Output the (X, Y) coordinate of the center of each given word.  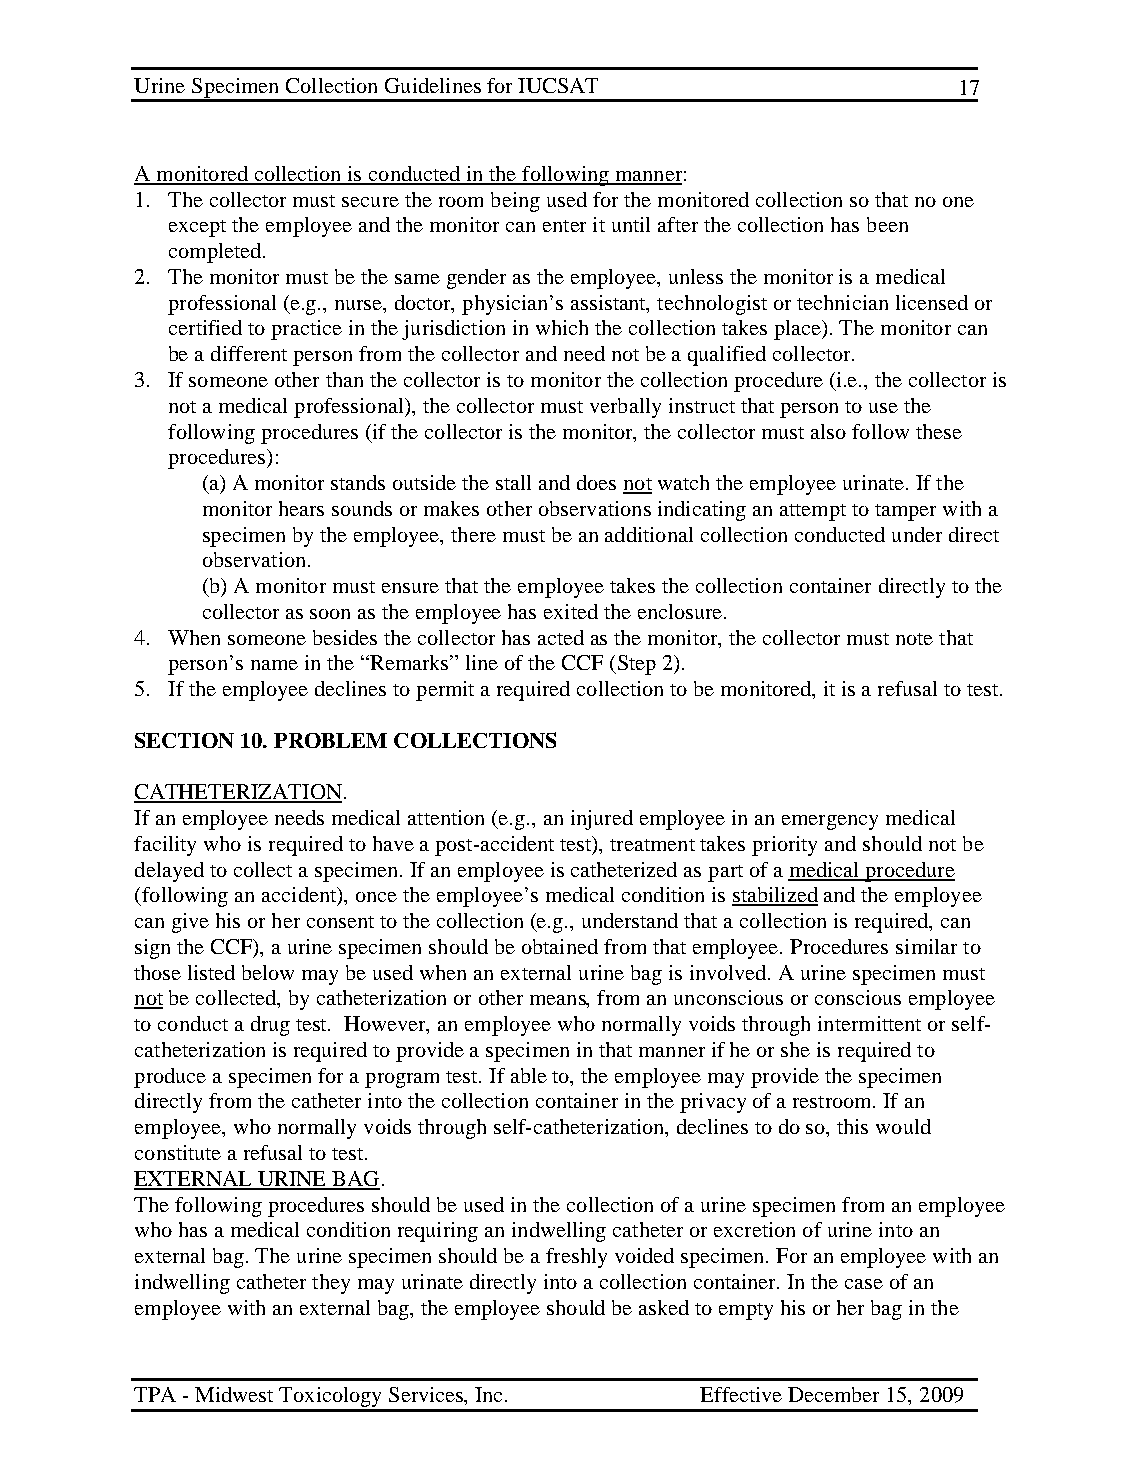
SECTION (184, 740)
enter (564, 226)
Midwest (234, 1394)
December (833, 1394)
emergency (830, 822)
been (887, 224)
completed (216, 253)
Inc (490, 1394)
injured (602, 820)
